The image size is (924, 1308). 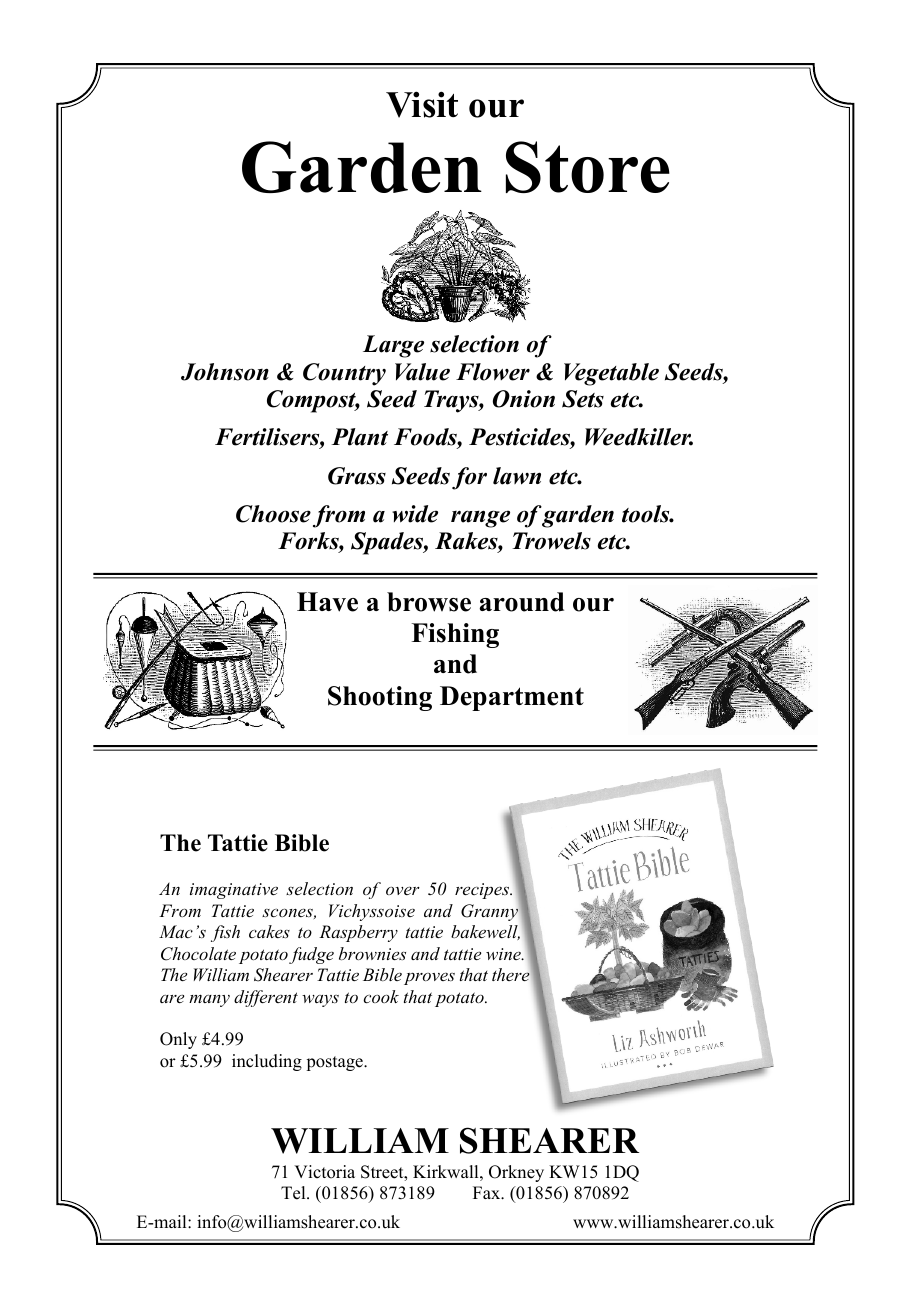 What do you see at coordinates (611, 374) in the screenshot?
I see `Vegetable` at bounding box center [611, 374].
